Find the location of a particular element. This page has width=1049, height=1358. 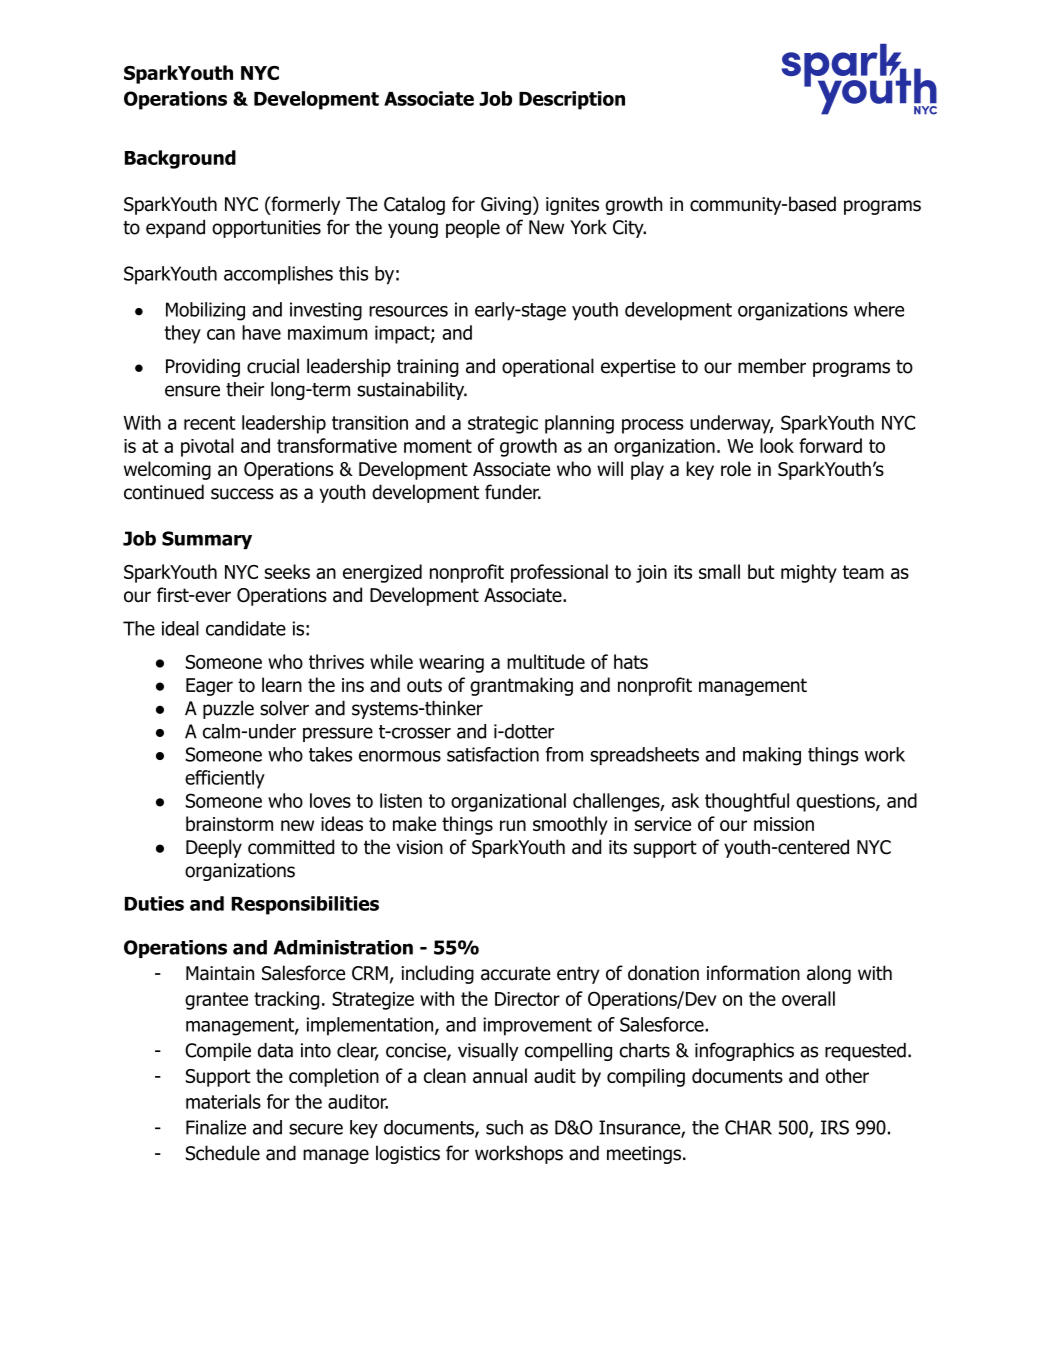

Description is located at coordinates (572, 100).
